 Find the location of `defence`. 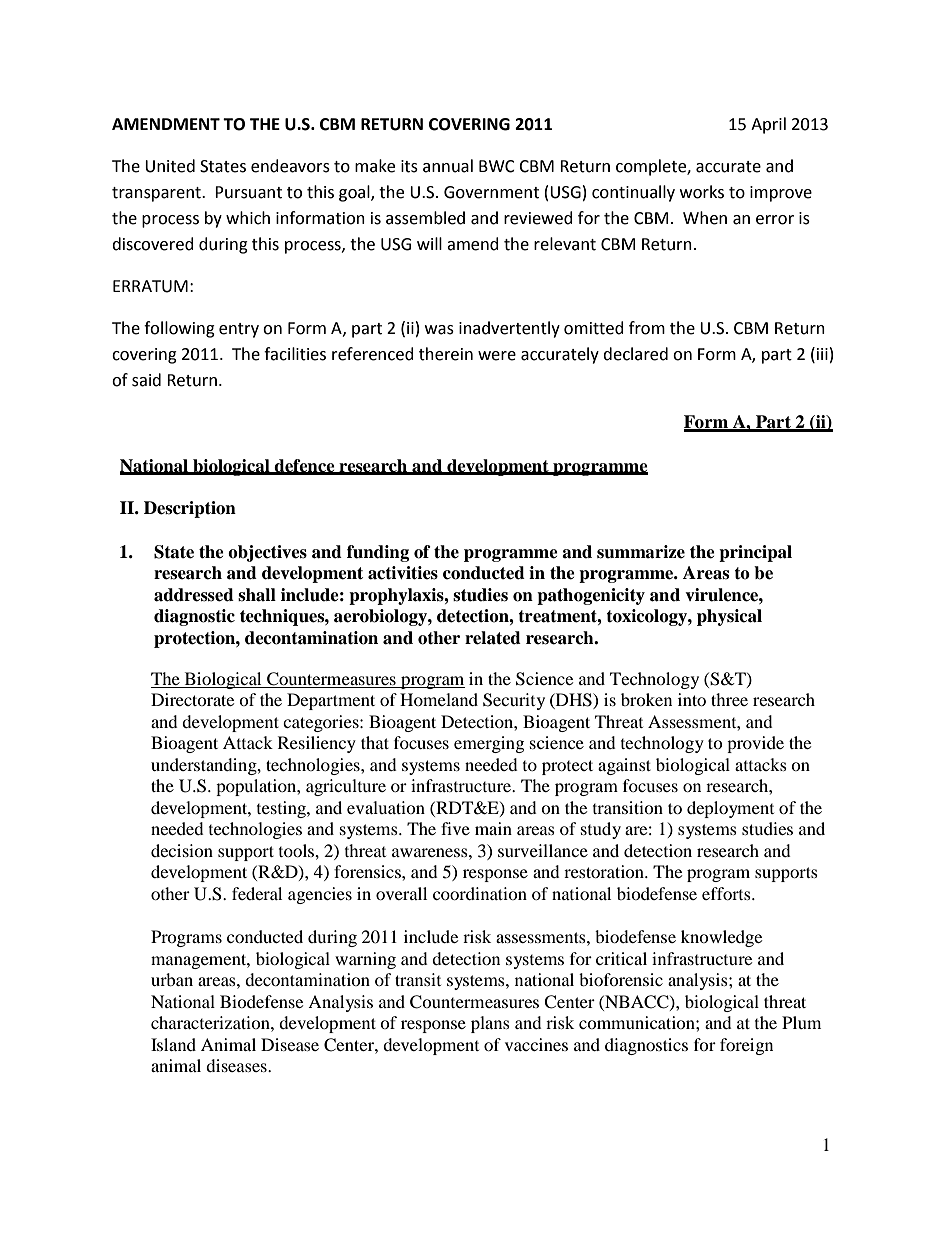

defence is located at coordinates (305, 466).
